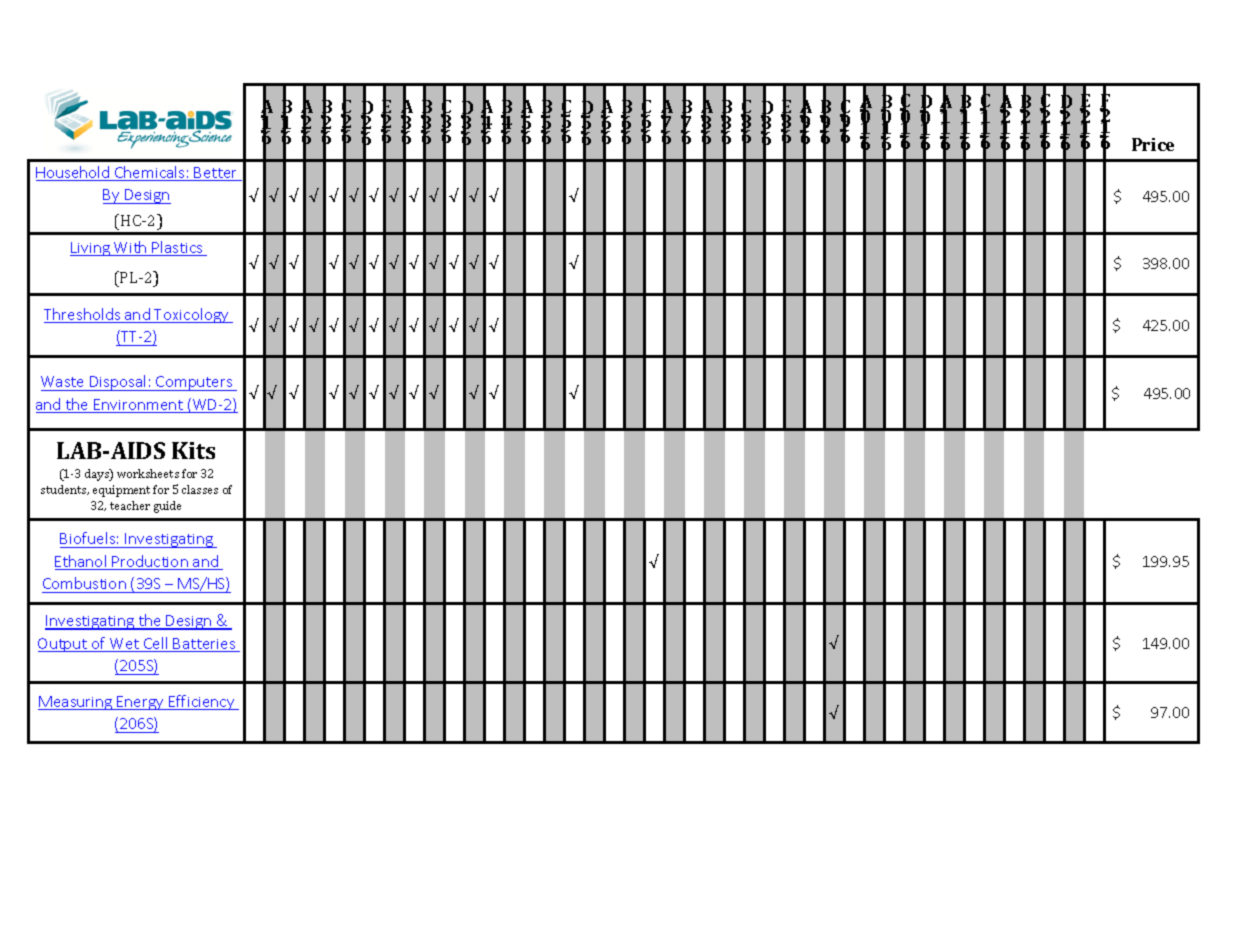 The height and width of the image is (952, 1233). I want to click on Production, so click(150, 562).
